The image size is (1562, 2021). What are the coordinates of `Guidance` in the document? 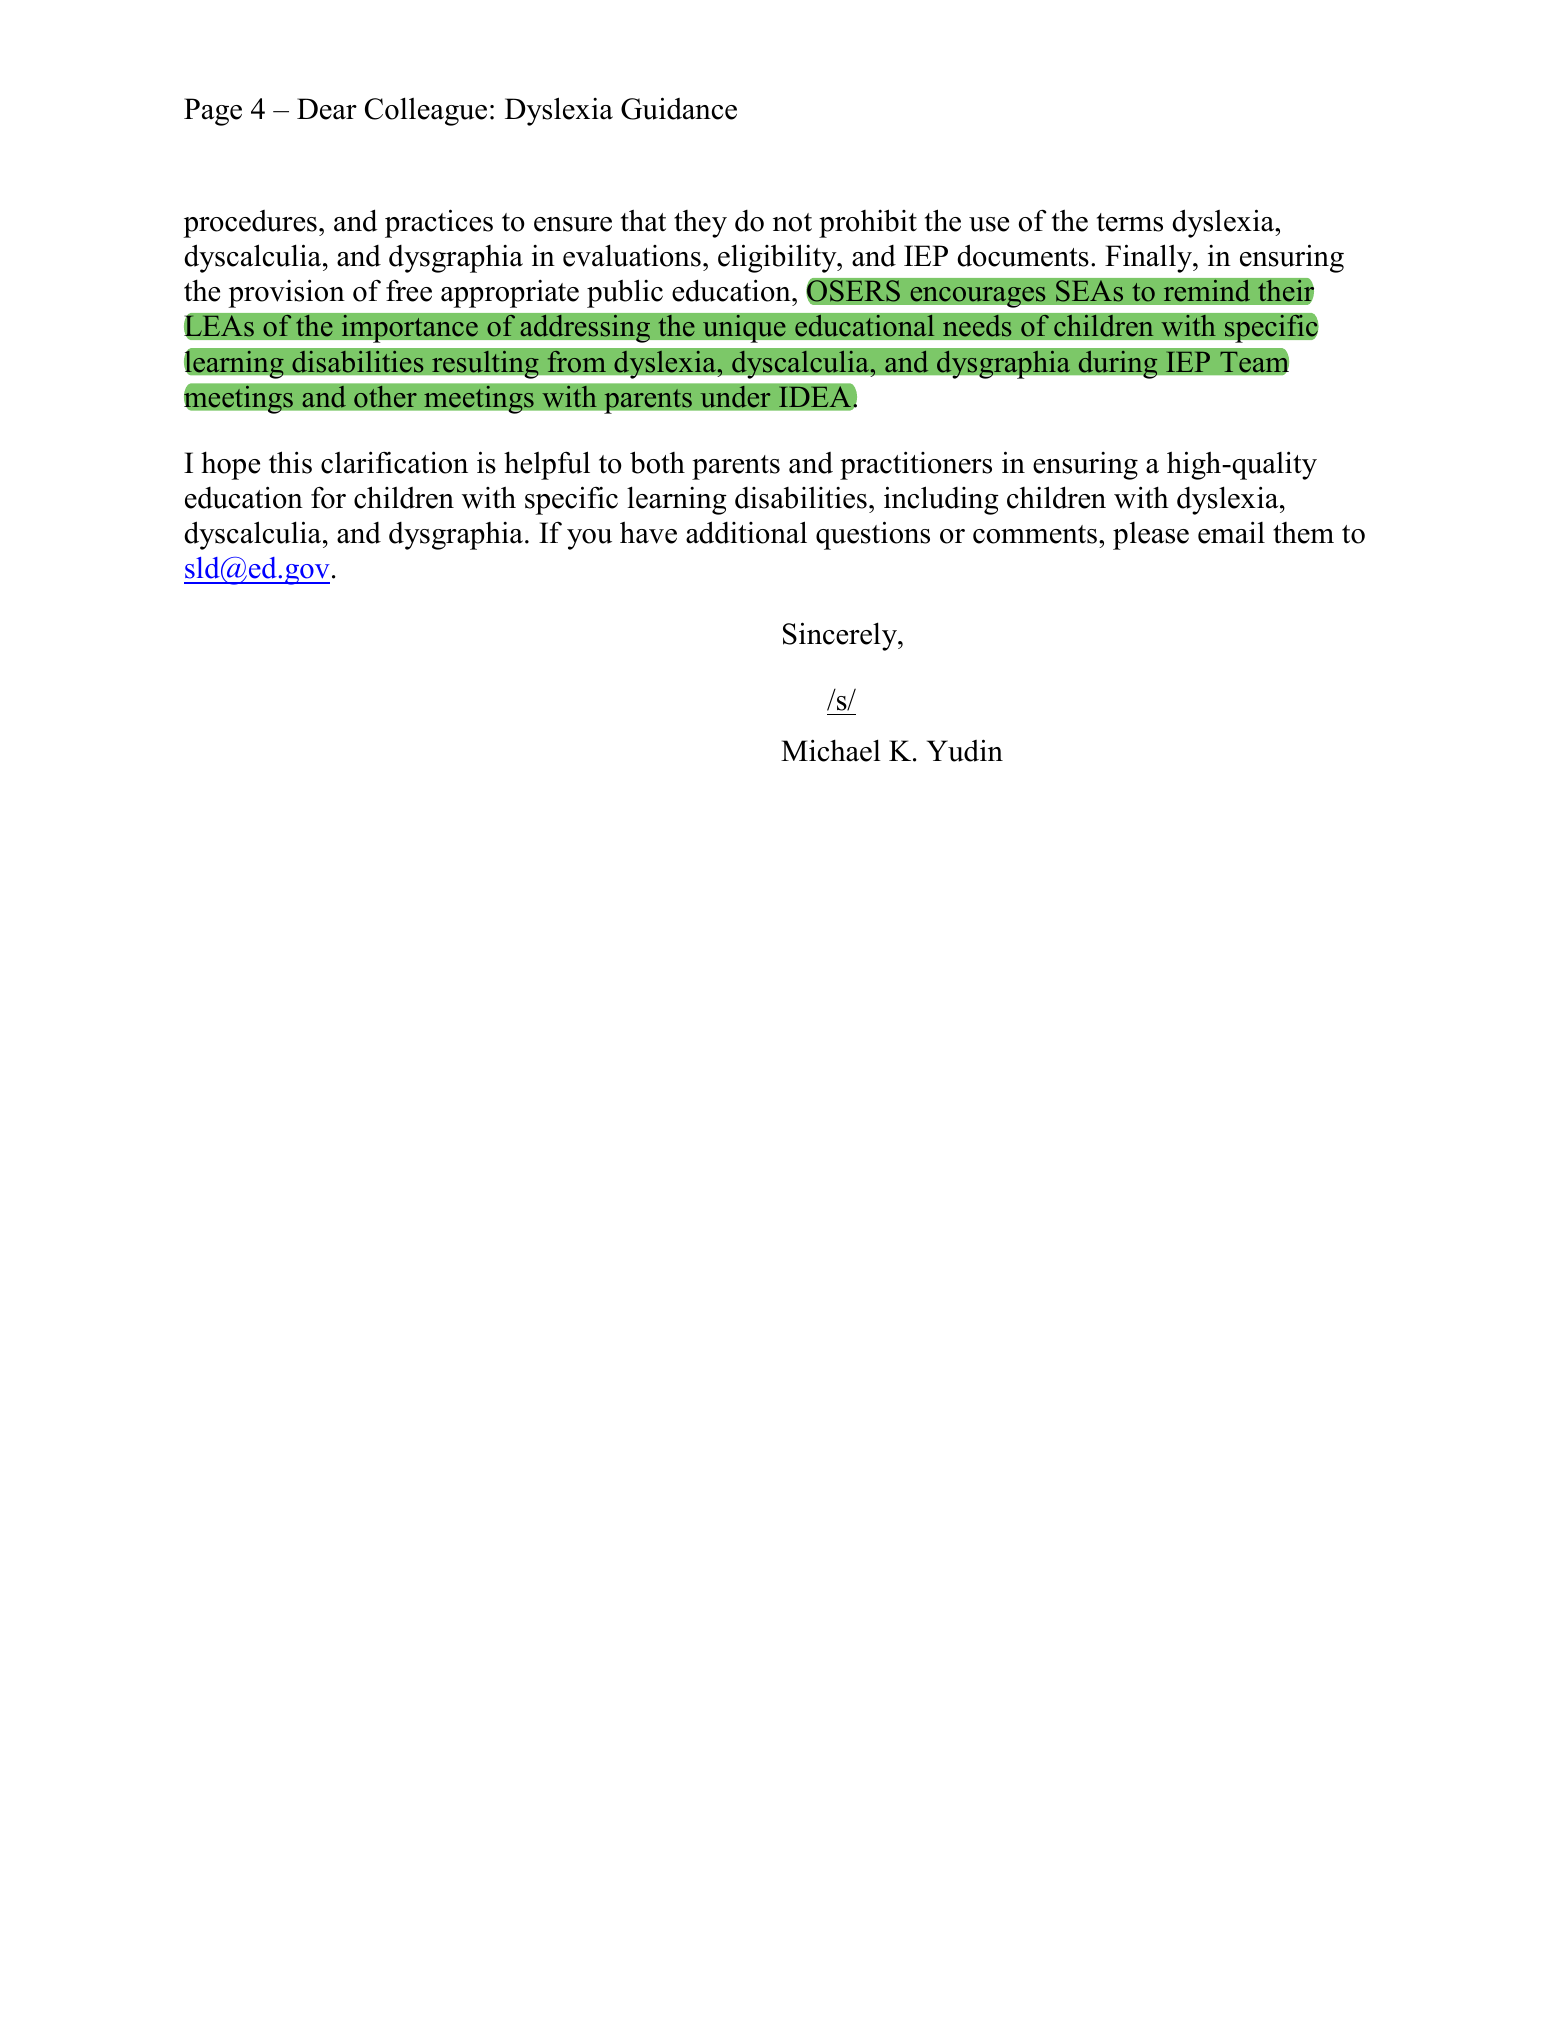 It's located at (679, 108).
